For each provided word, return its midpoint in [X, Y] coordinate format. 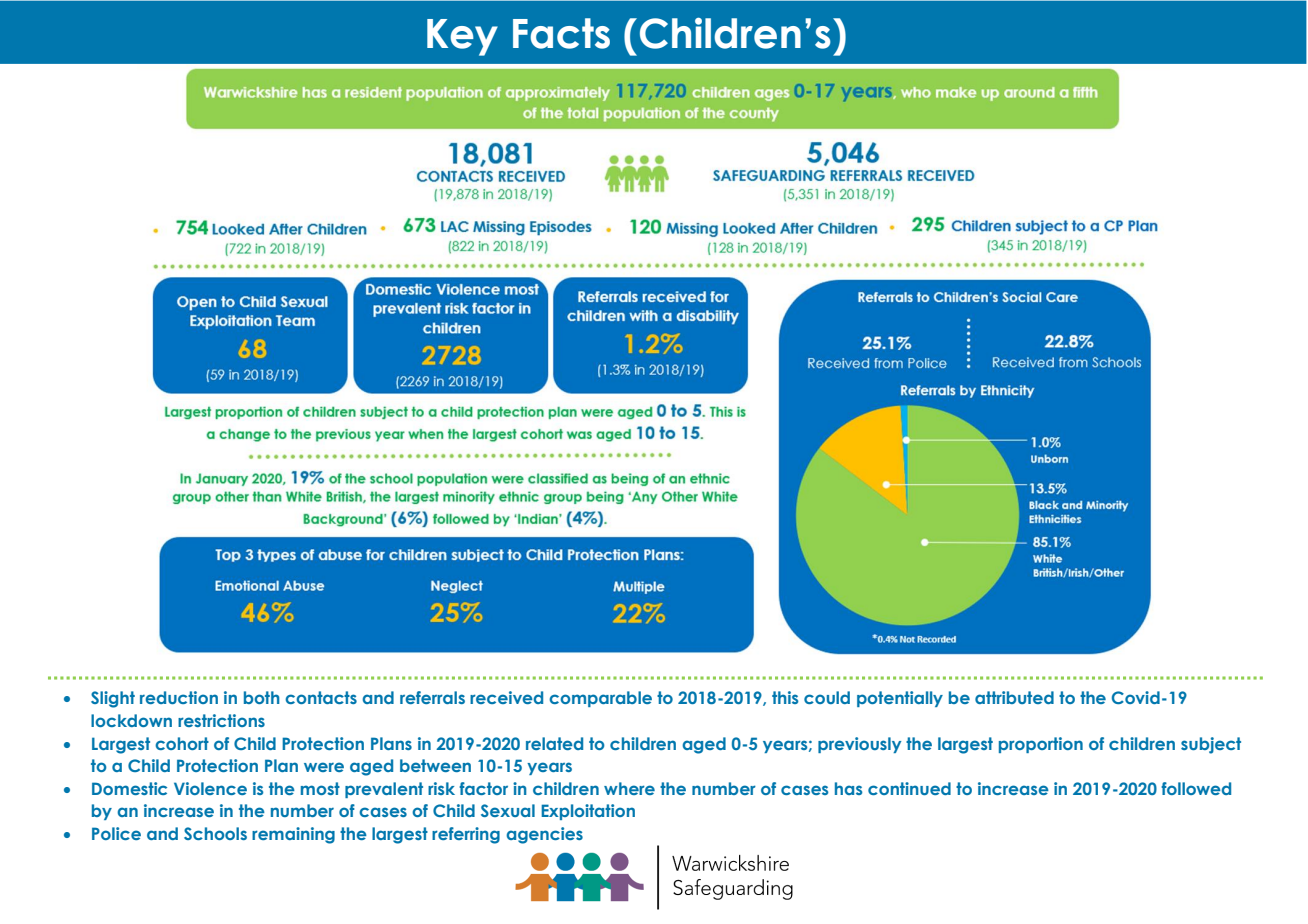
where [629, 788]
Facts [561, 33]
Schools [215, 833]
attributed [1014, 697]
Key [462, 37]
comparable [600, 699]
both [262, 697]
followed [1196, 788]
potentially [900, 699]
